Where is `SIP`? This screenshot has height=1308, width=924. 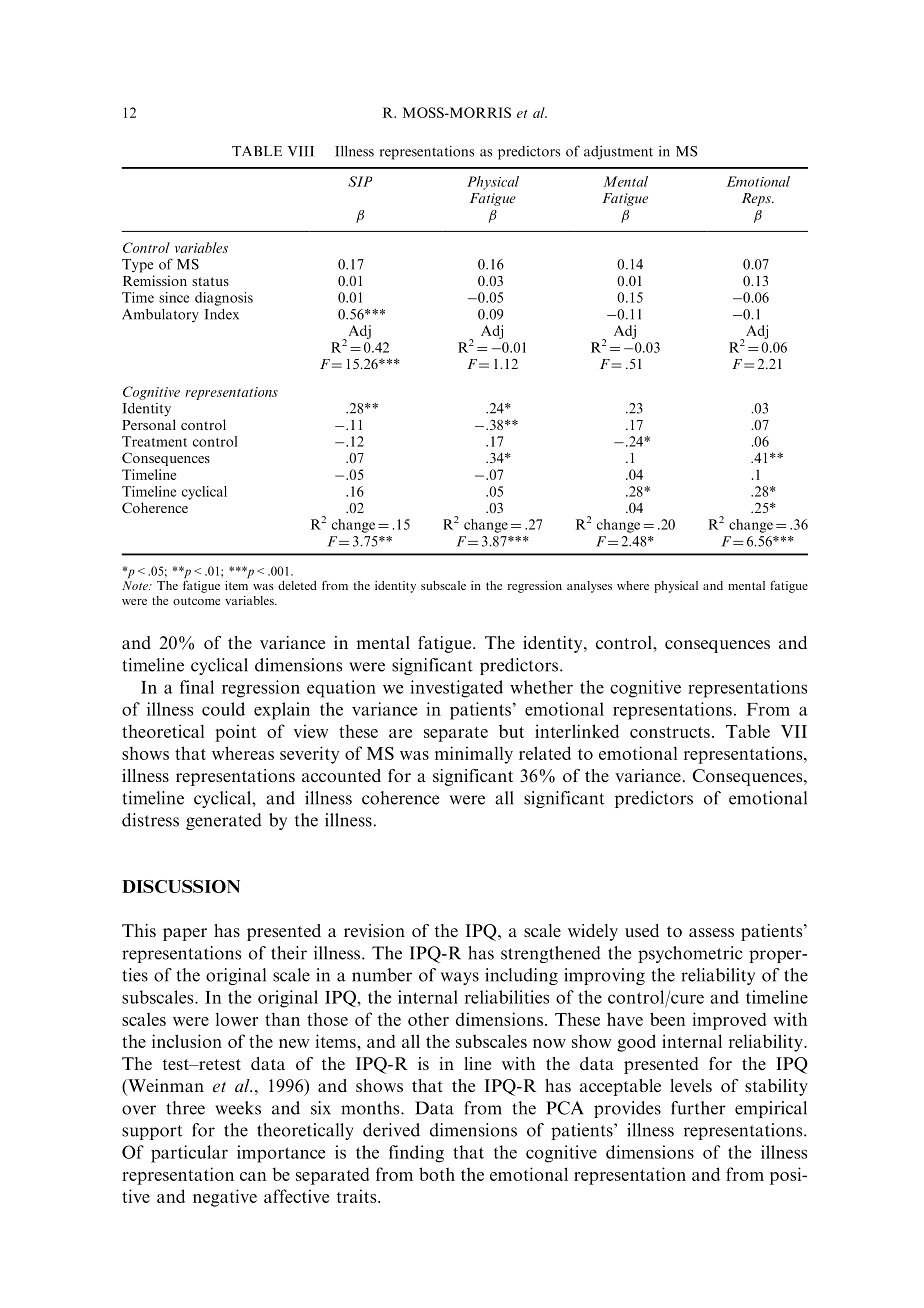
SIP is located at coordinates (360, 181).
